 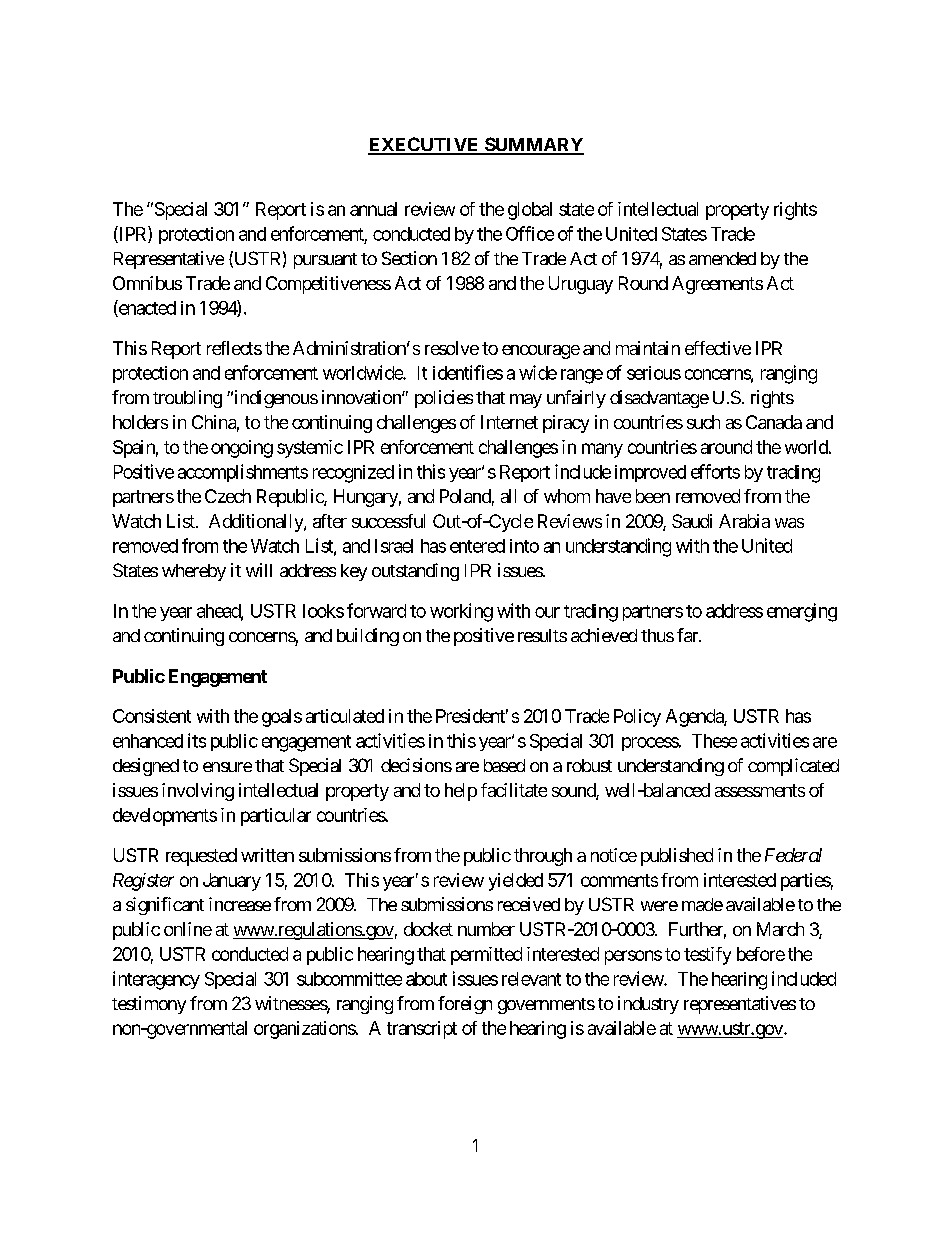 What do you see at coordinates (461, 612) in the page?
I see `working` at bounding box center [461, 612].
